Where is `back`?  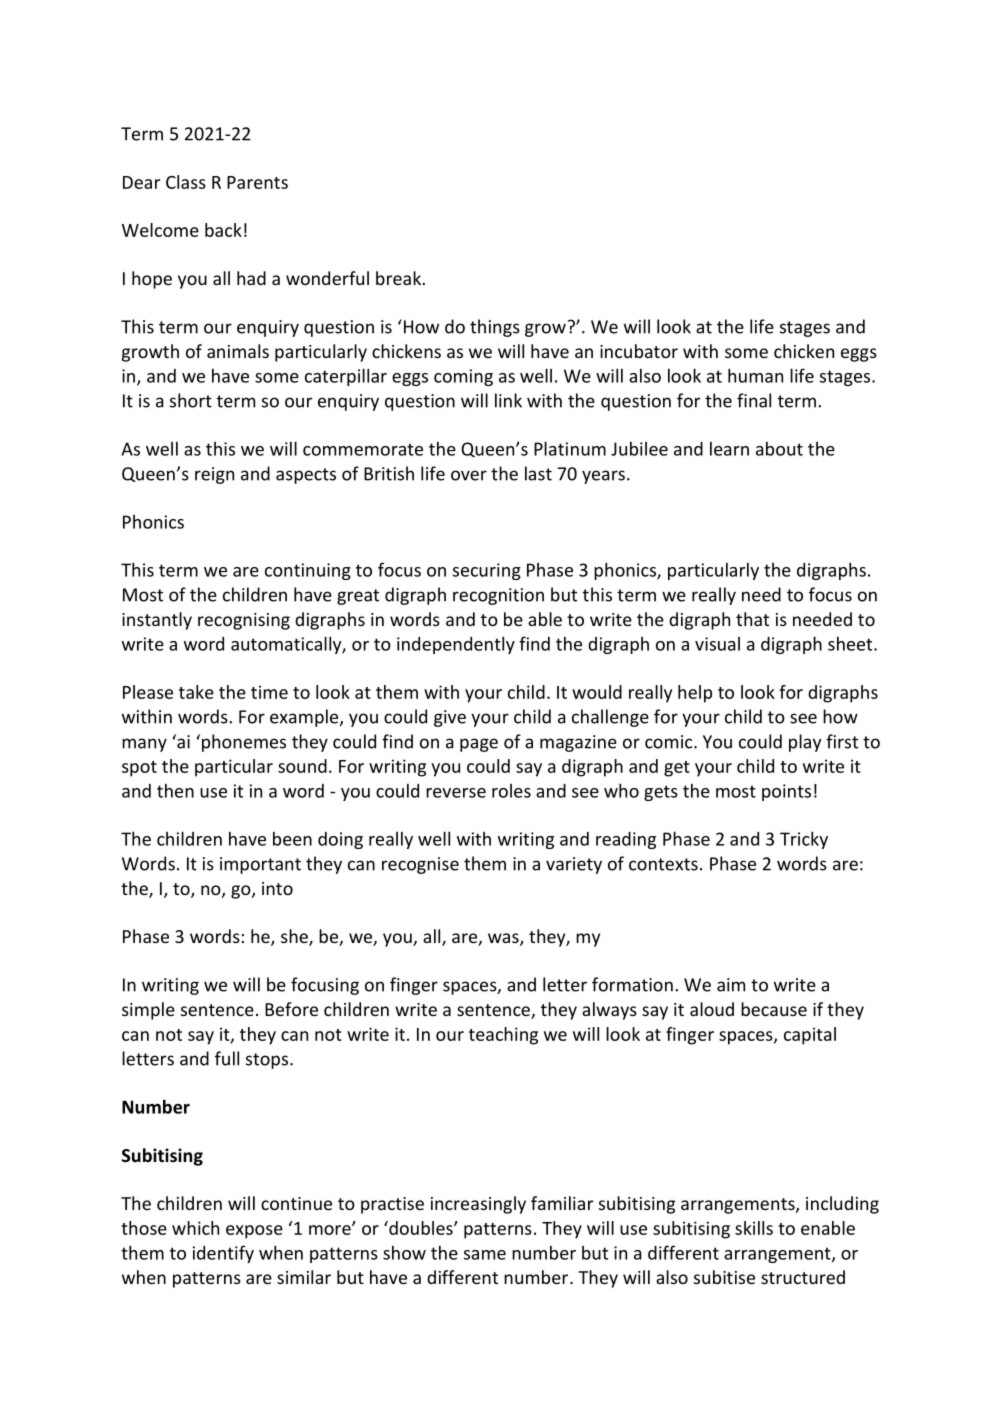
back is located at coordinates (223, 230).
